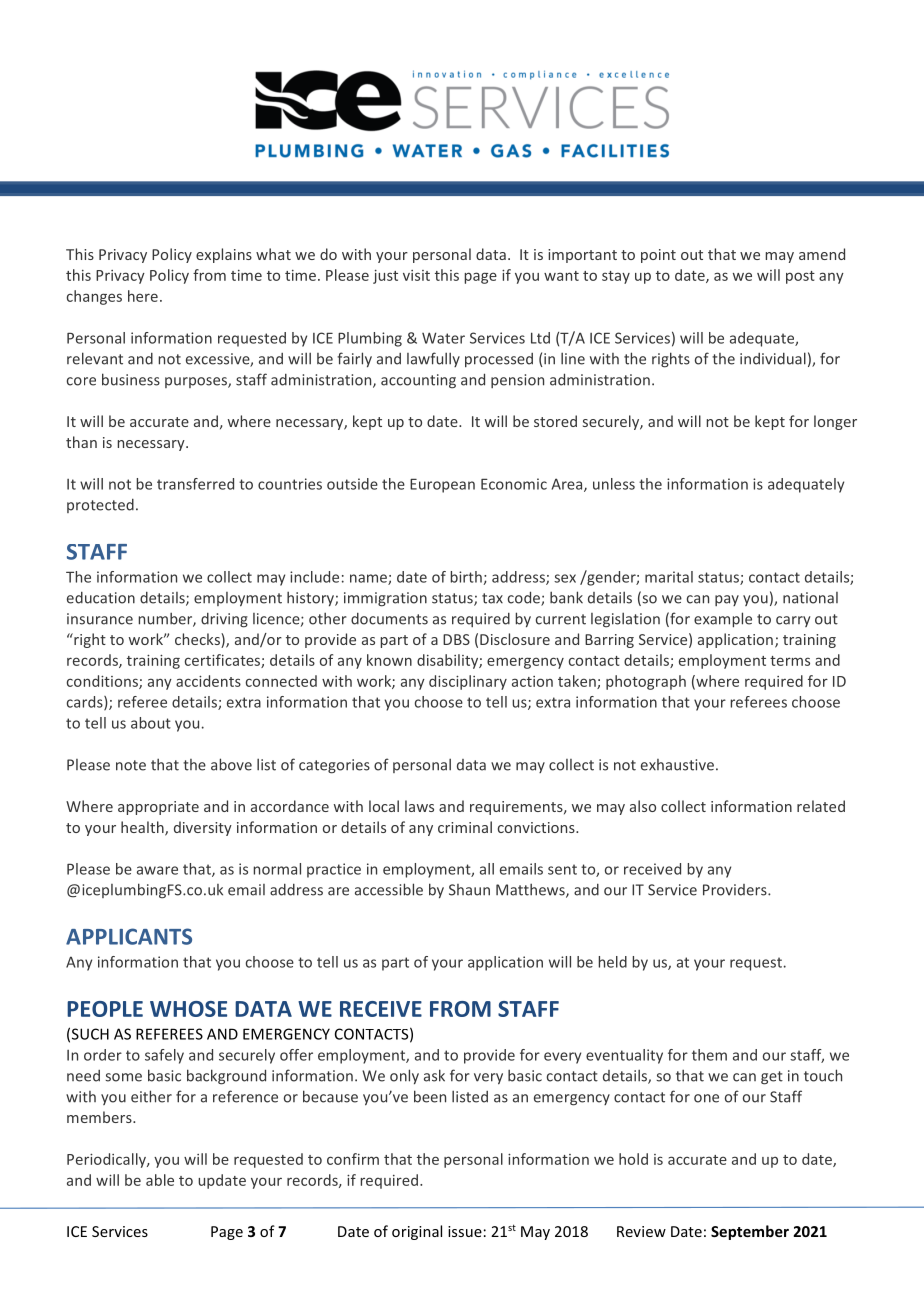 Image resolution: width=924 pixels, height=1308 pixels. Describe the element at coordinates (224, 255) in the screenshot. I see `explains` at that location.
